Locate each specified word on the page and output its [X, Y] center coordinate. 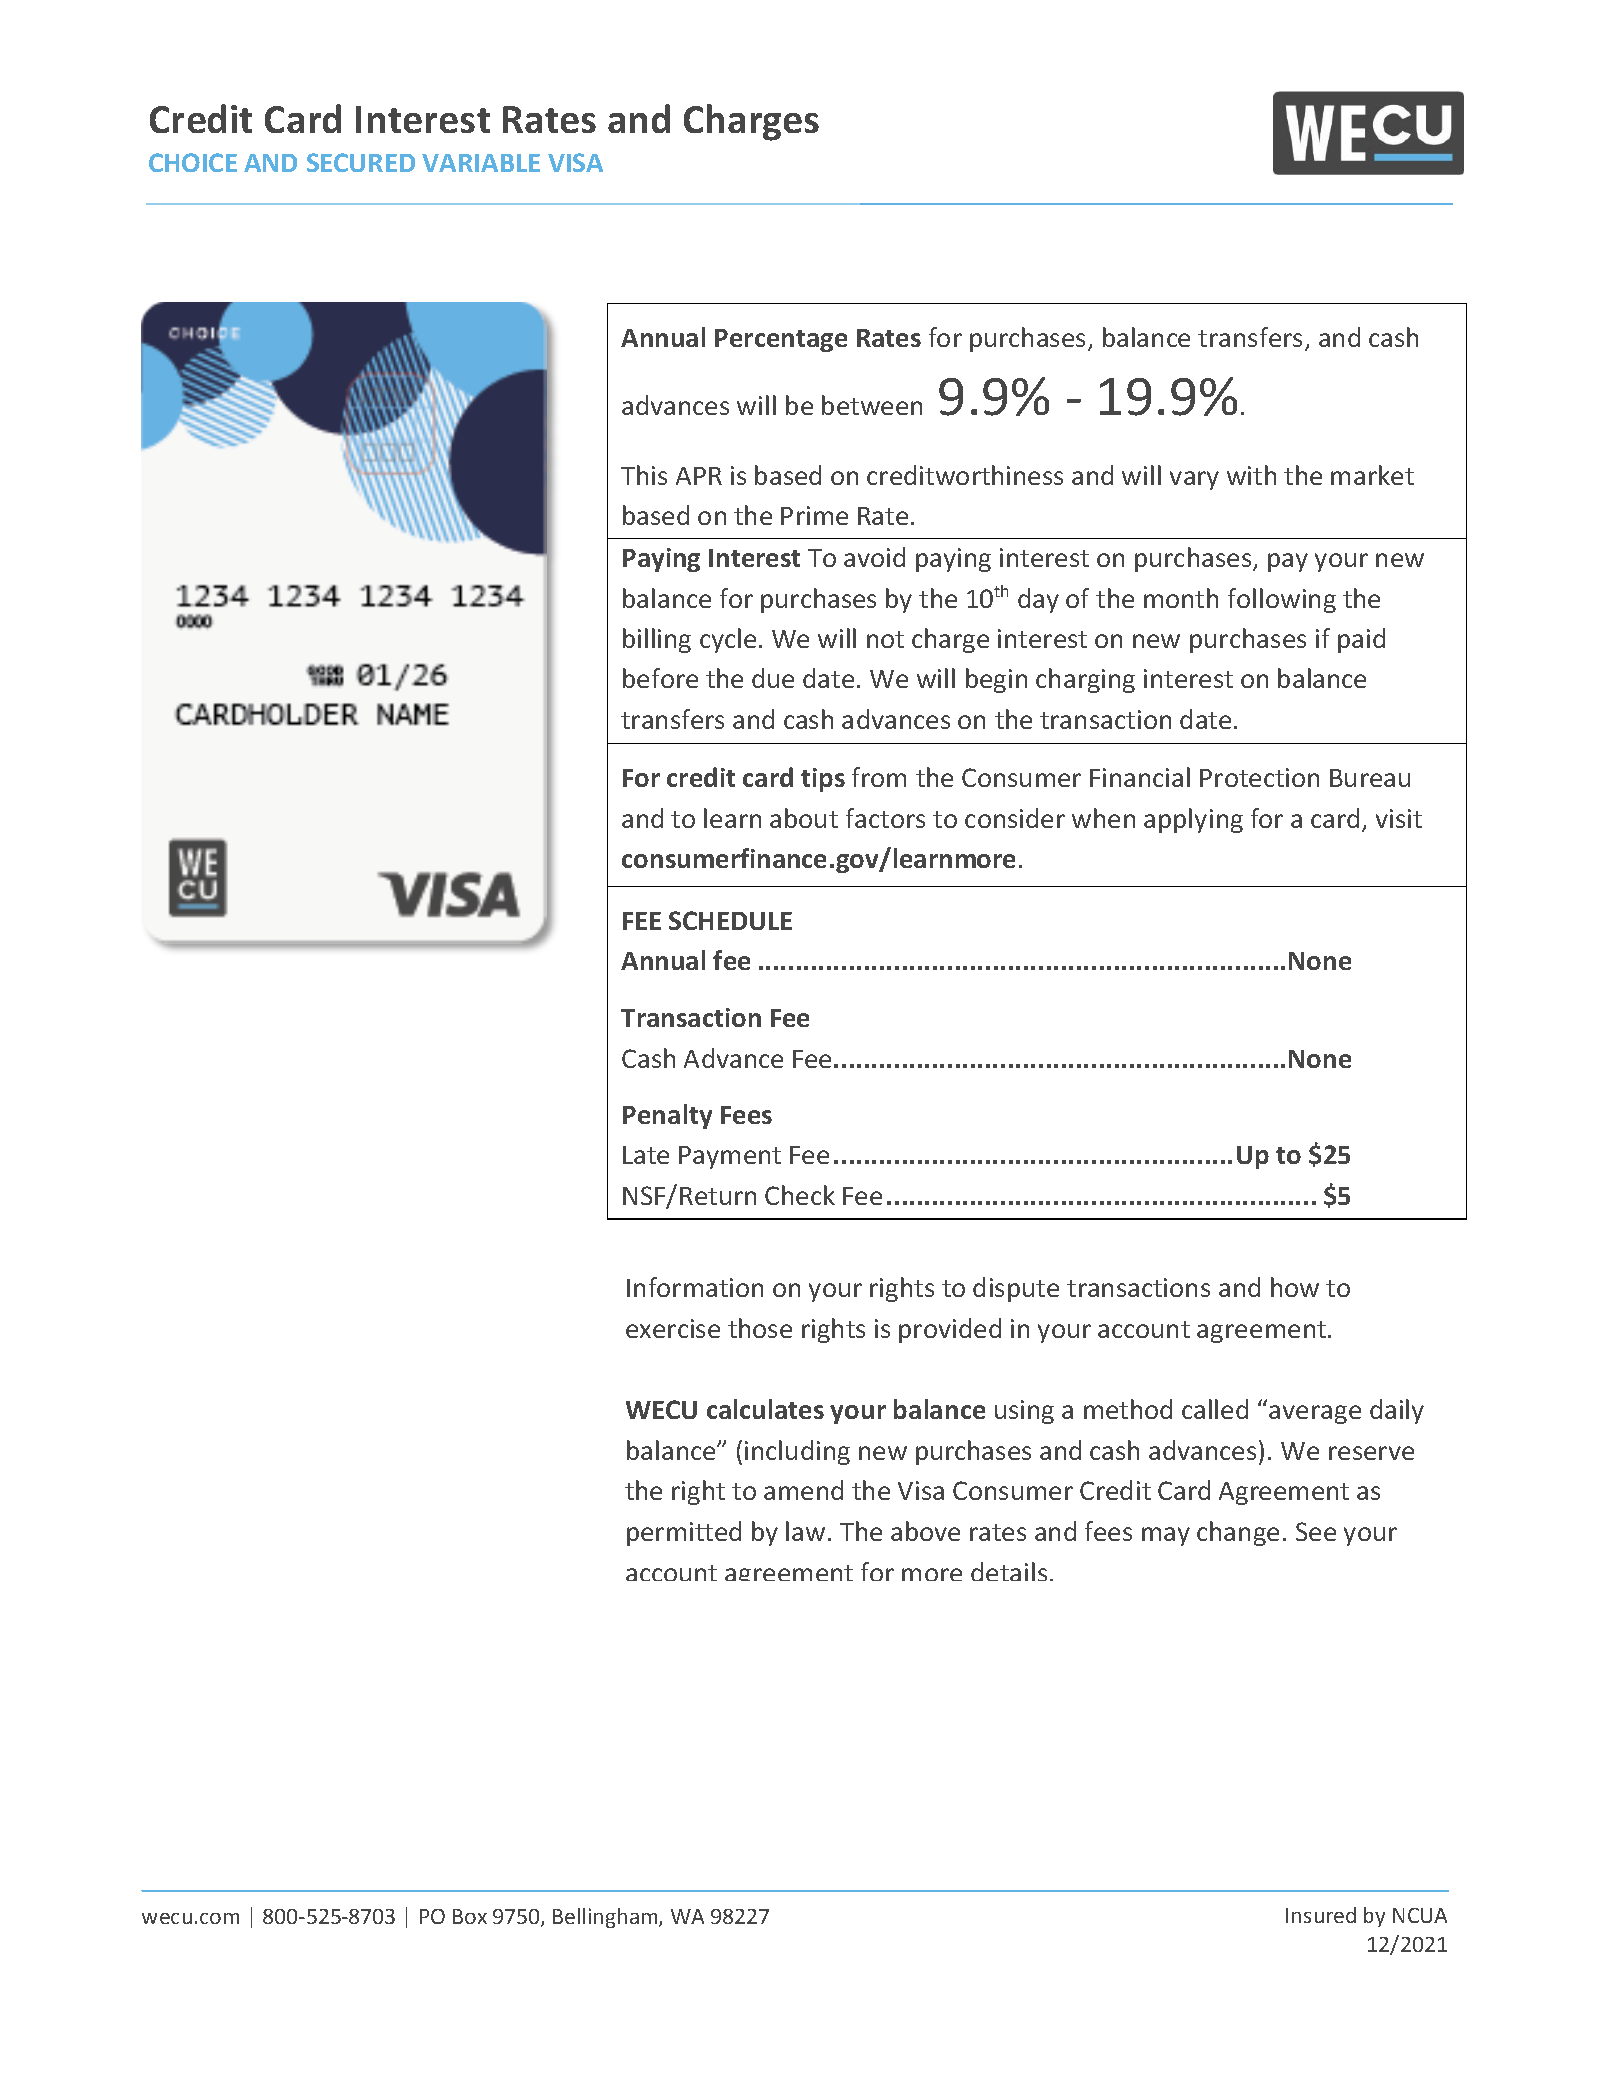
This [644, 475]
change [1238, 1533]
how [1295, 1287]
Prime [814, 515]
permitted [684, 1533]
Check [800, 1195]
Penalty [667, 1116]
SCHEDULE [730, 920]
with [1251, 475]
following [1282, 600]
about [804, 818]
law [805, 1531]
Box [470, 1916]
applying [1193, 820]
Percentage [781, 340]
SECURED [361, 162]
